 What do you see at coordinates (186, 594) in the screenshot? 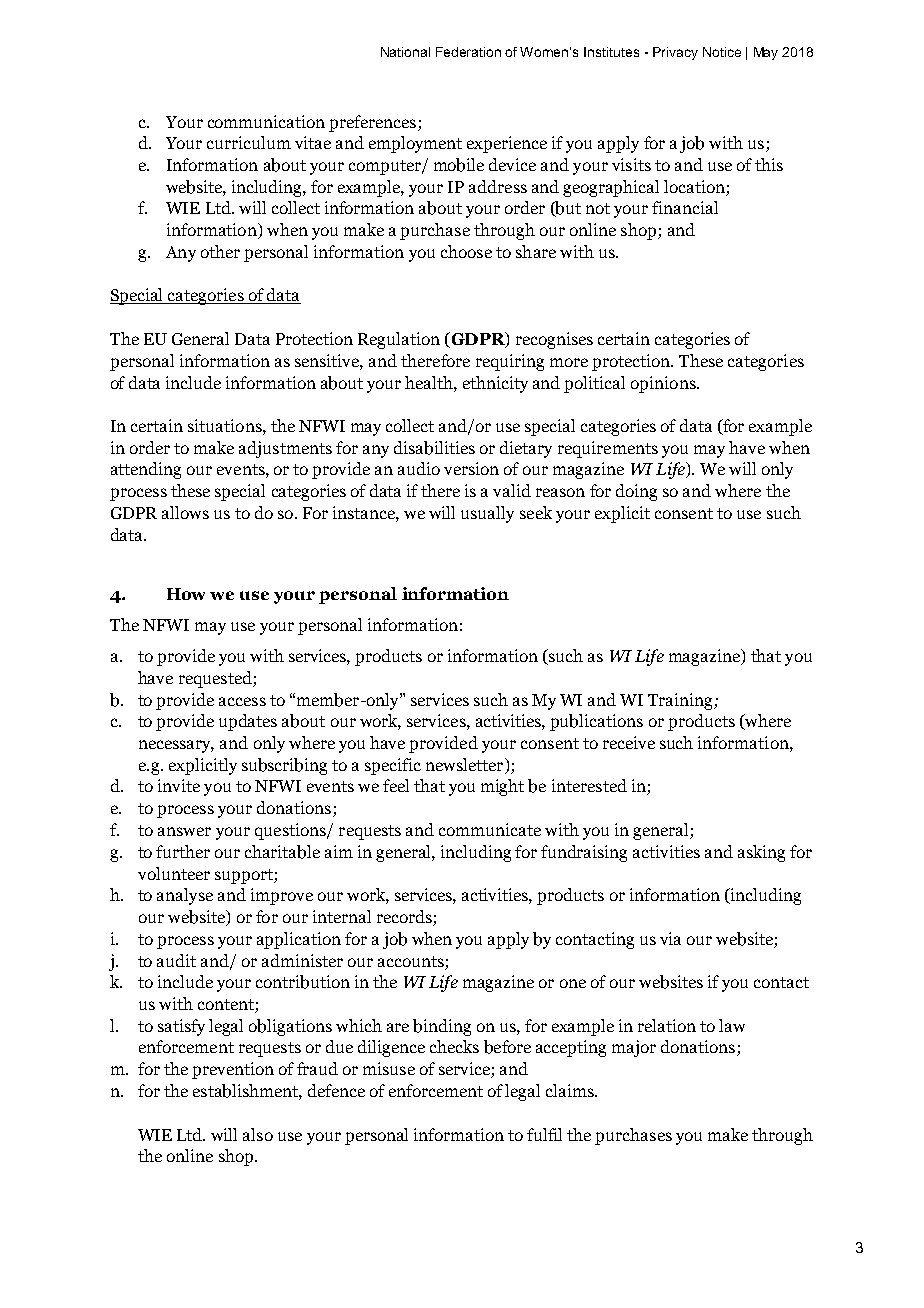
I see `How` at bounding box center [186, 594].
